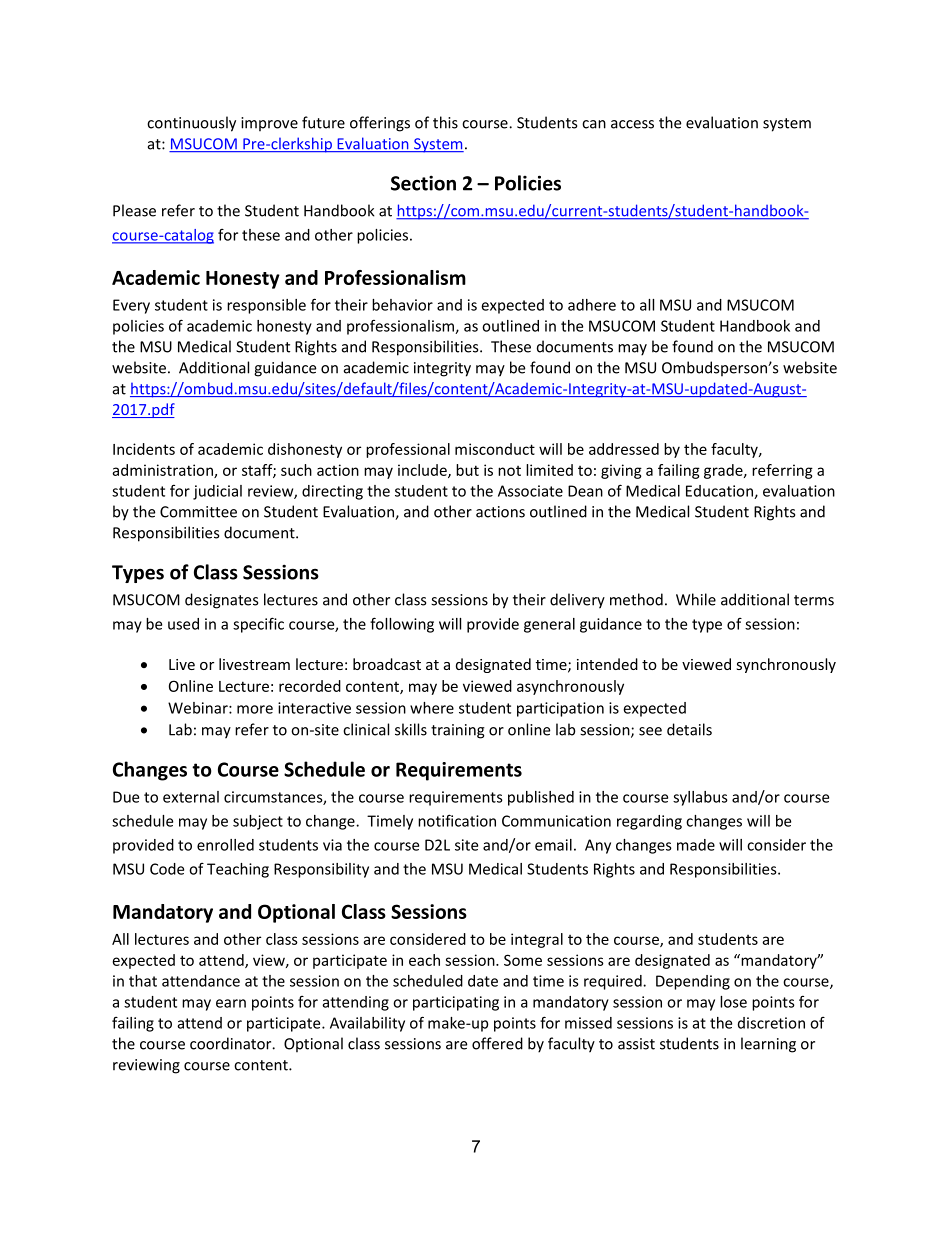 The image size is (952, 1233). What do you see at coordinates (445, 122) in the screenshot?
I see `this` at bounding box center [445, 122].
